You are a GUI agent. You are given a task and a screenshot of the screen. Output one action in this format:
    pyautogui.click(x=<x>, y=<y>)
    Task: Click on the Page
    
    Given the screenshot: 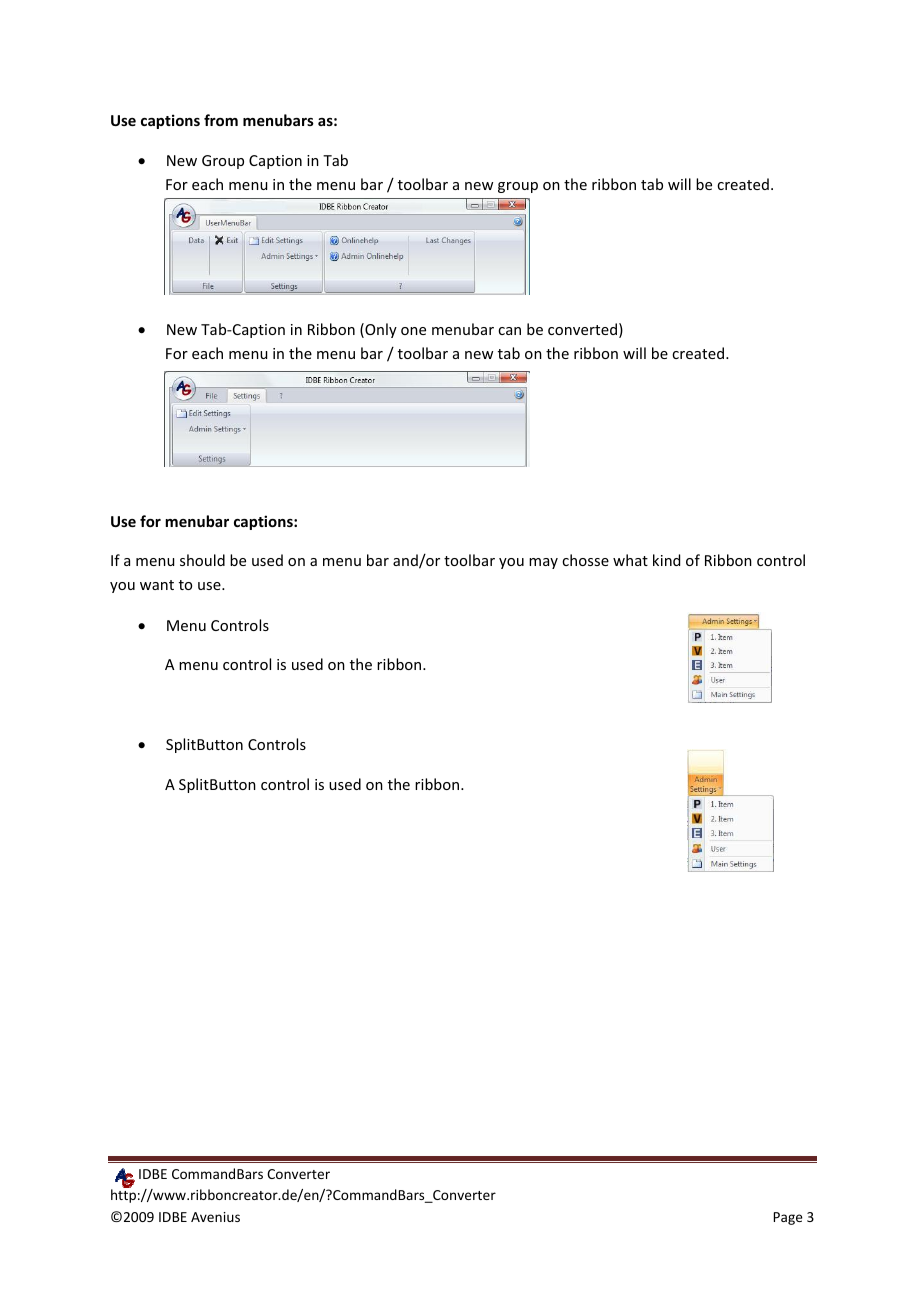 What is the action you would take?
    pyautogui.click(x=788, y=1218)
